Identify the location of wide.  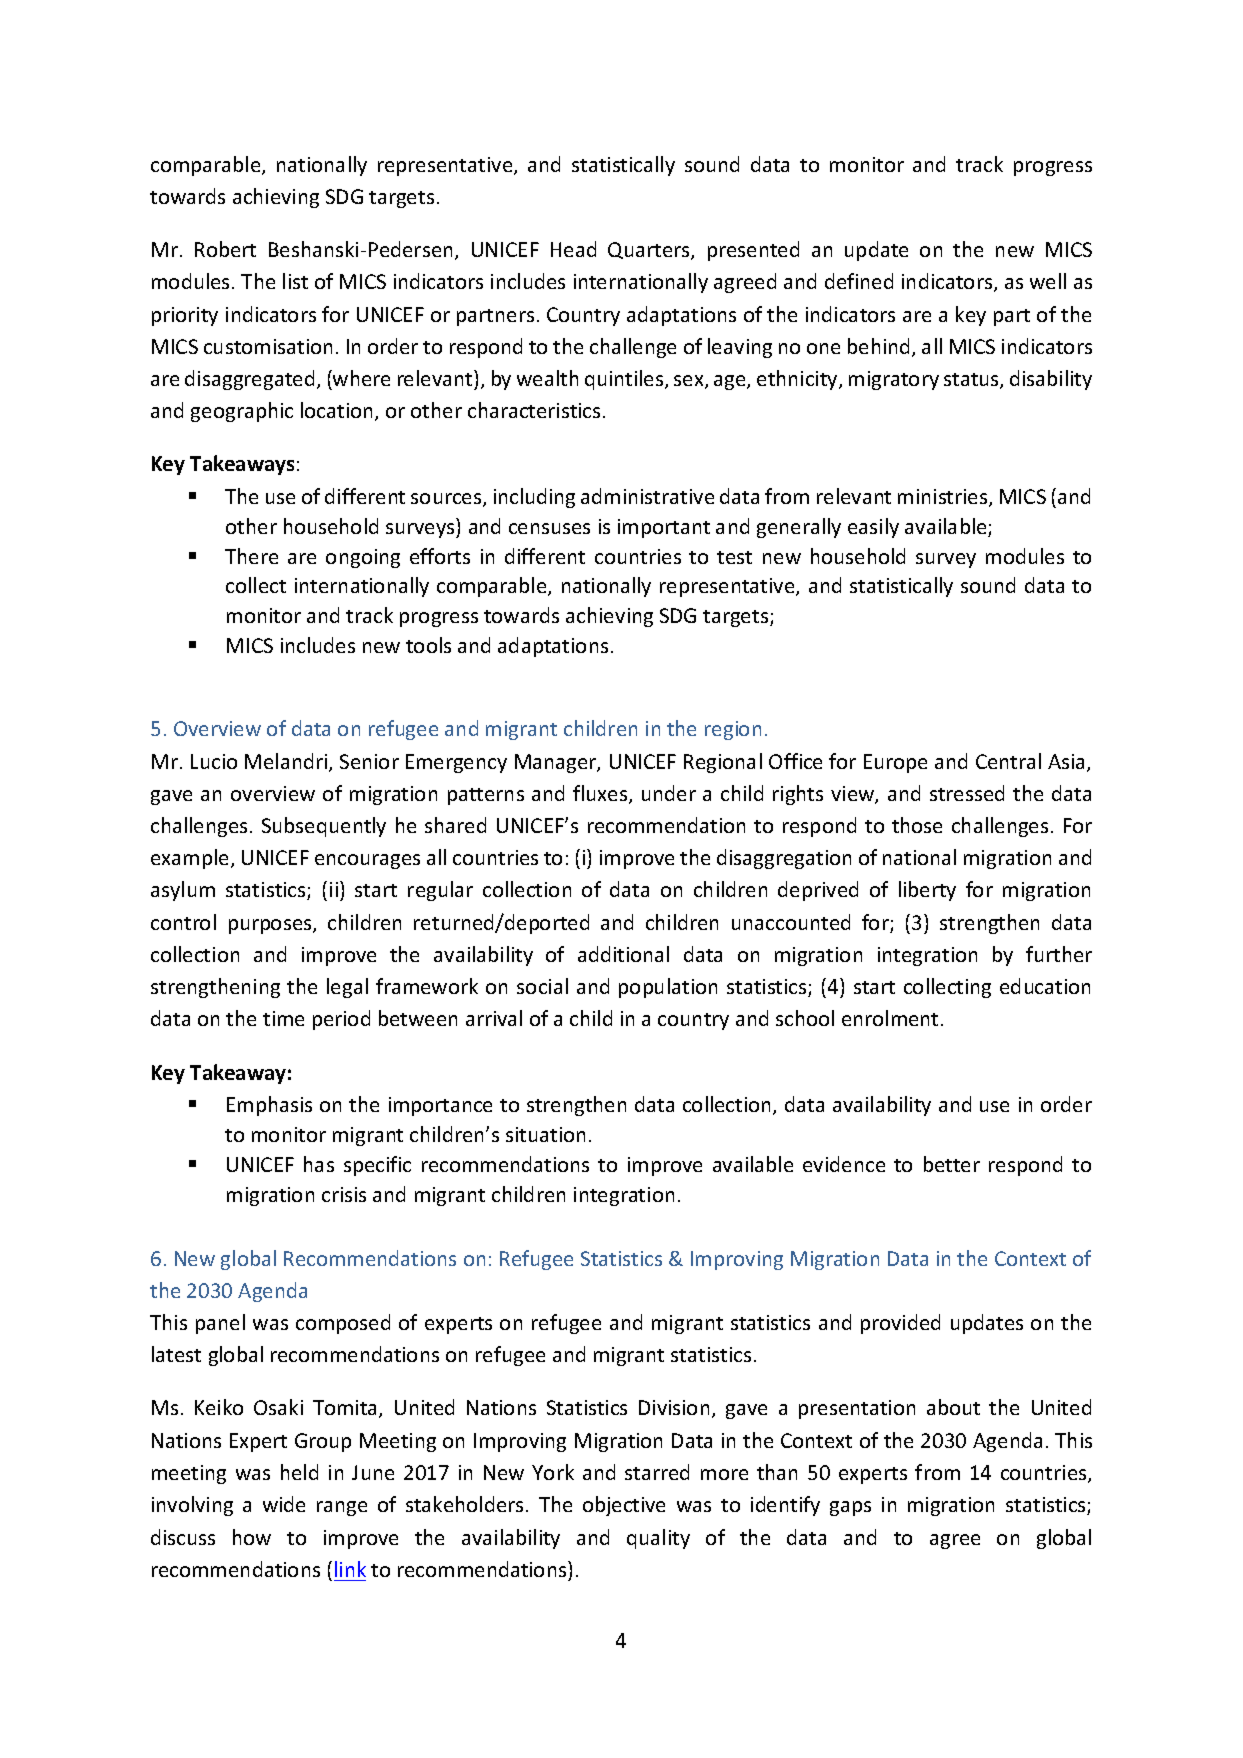
(284, 1504).
